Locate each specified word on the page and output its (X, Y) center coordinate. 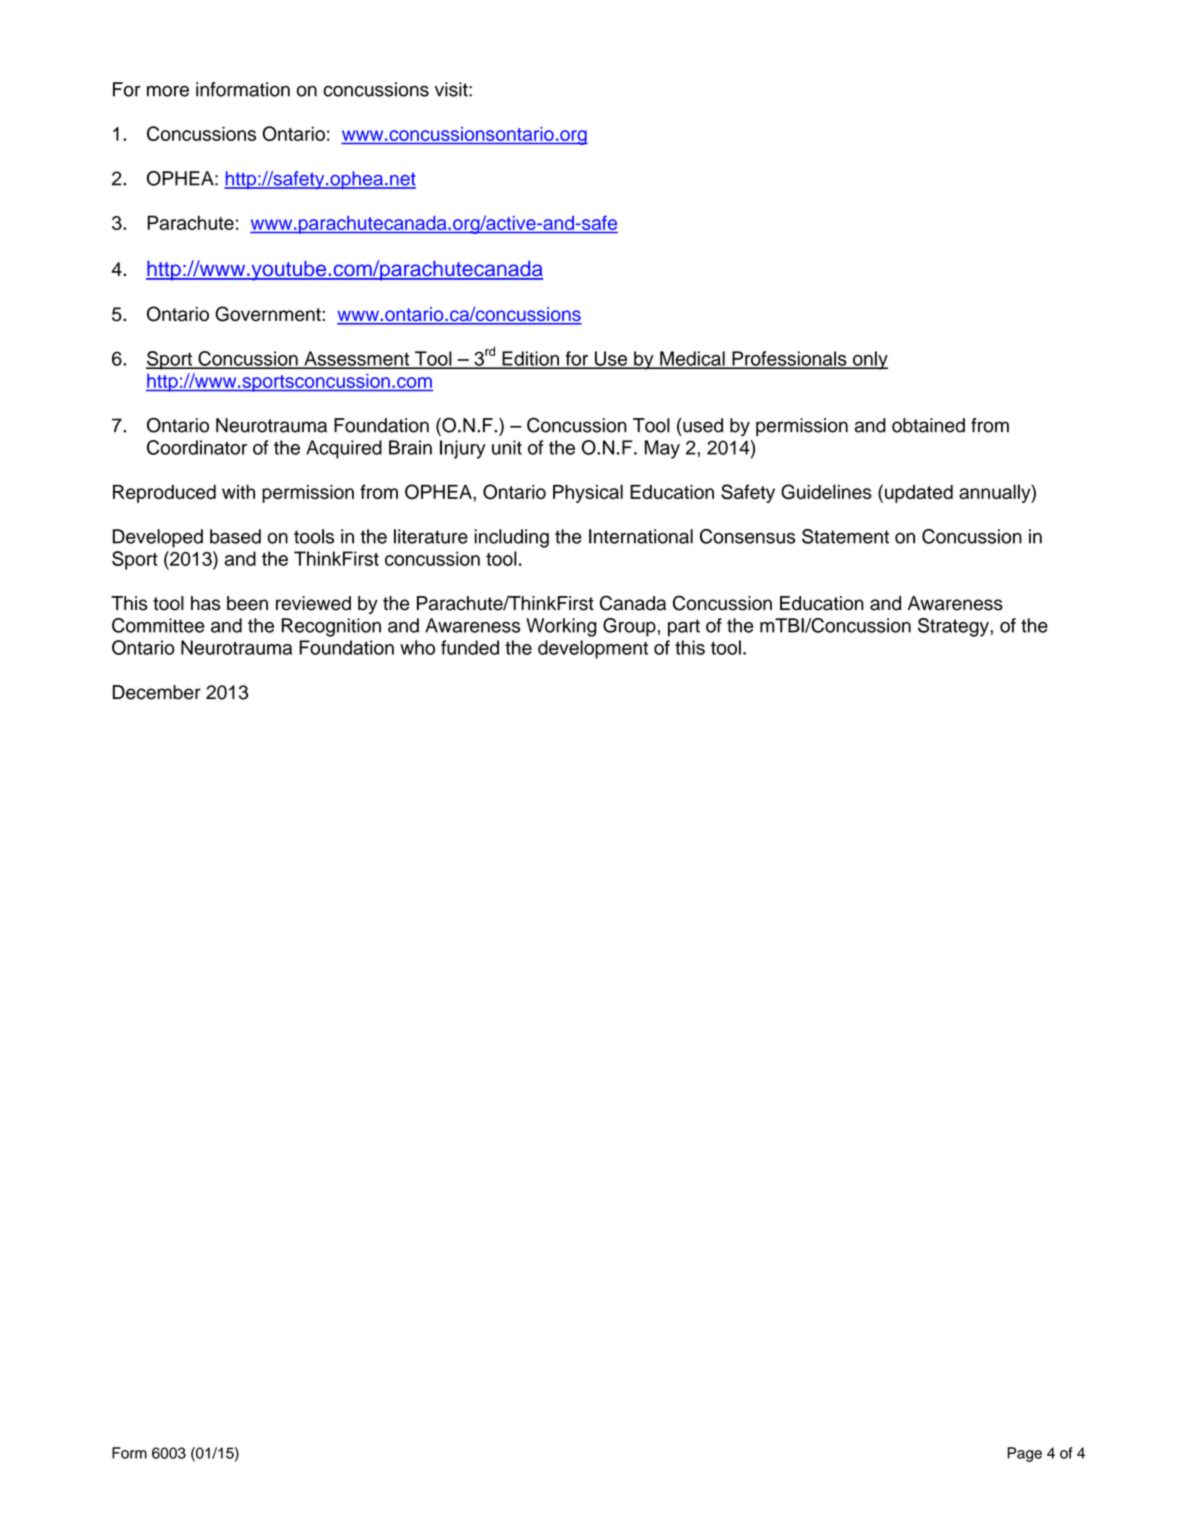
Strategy (954, 627)
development (593, 649)
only (869, 360)
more (168, 91)
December (157, 692)
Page (1024, 1454)
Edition (530, 359)
